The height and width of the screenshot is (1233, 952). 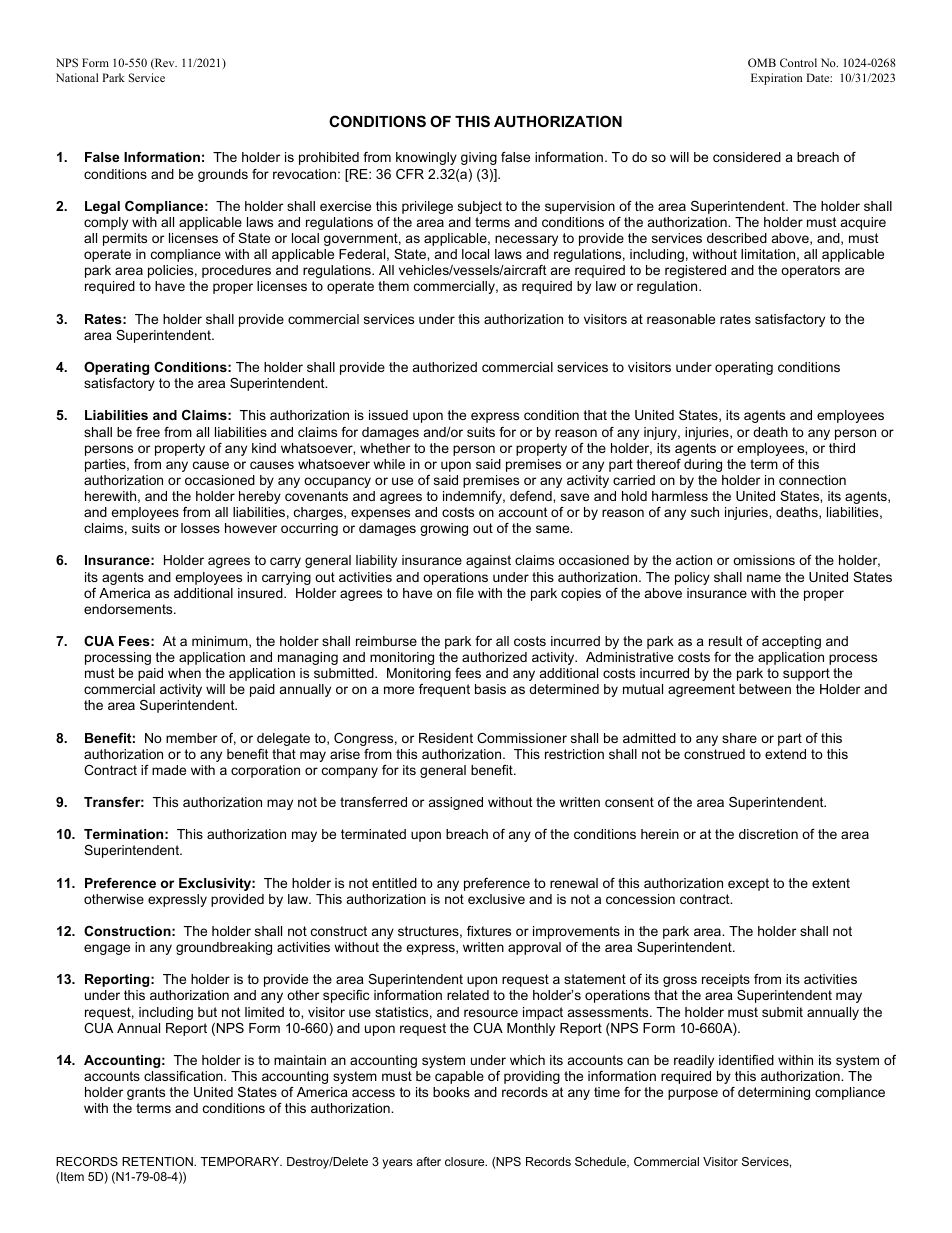 What do you see at coordinates (479, 158) in the screenshot?
I see `giving` at bounding box center [479, 158].
